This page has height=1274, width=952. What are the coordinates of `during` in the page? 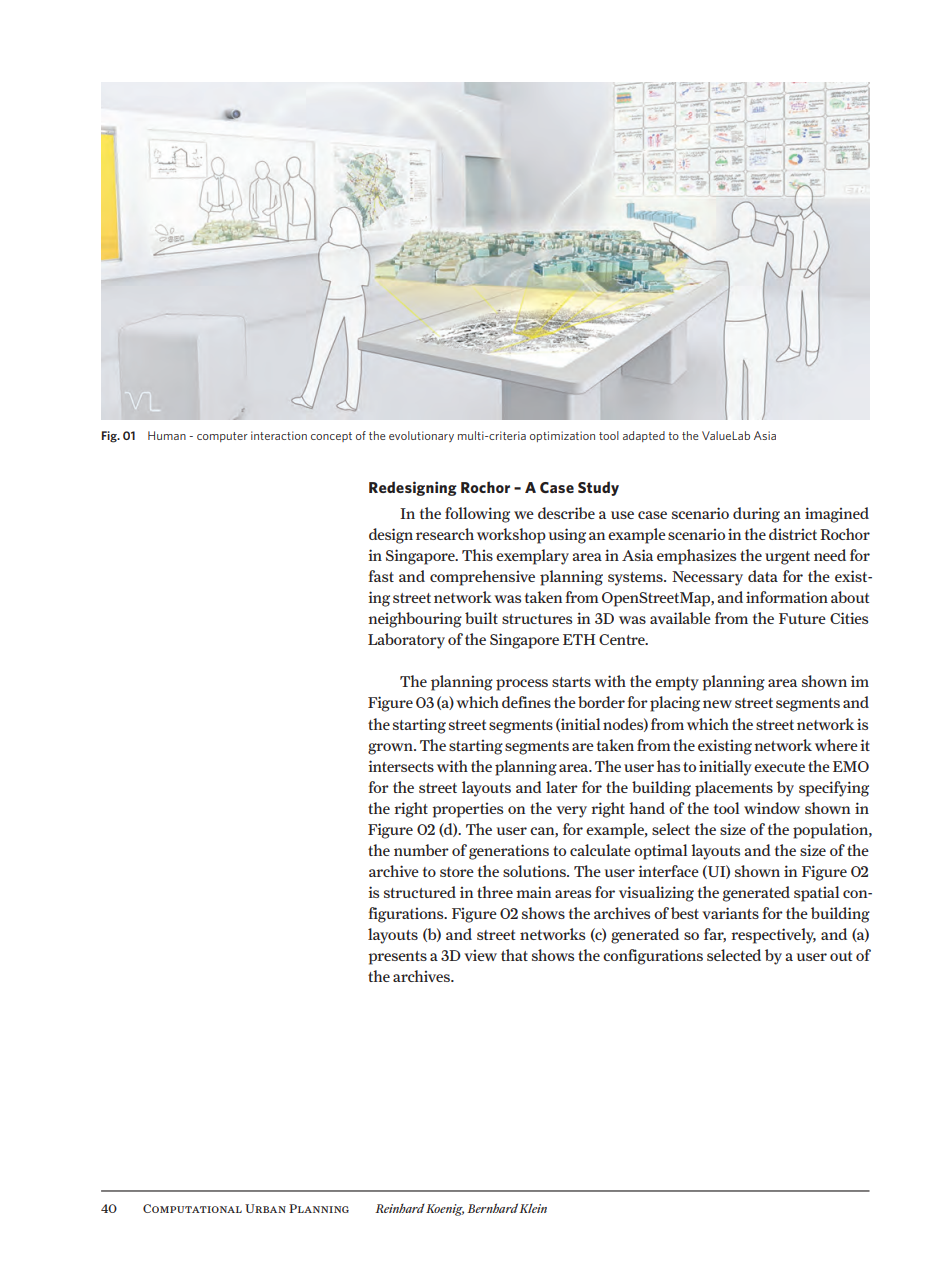 It's located at (756, 515).
